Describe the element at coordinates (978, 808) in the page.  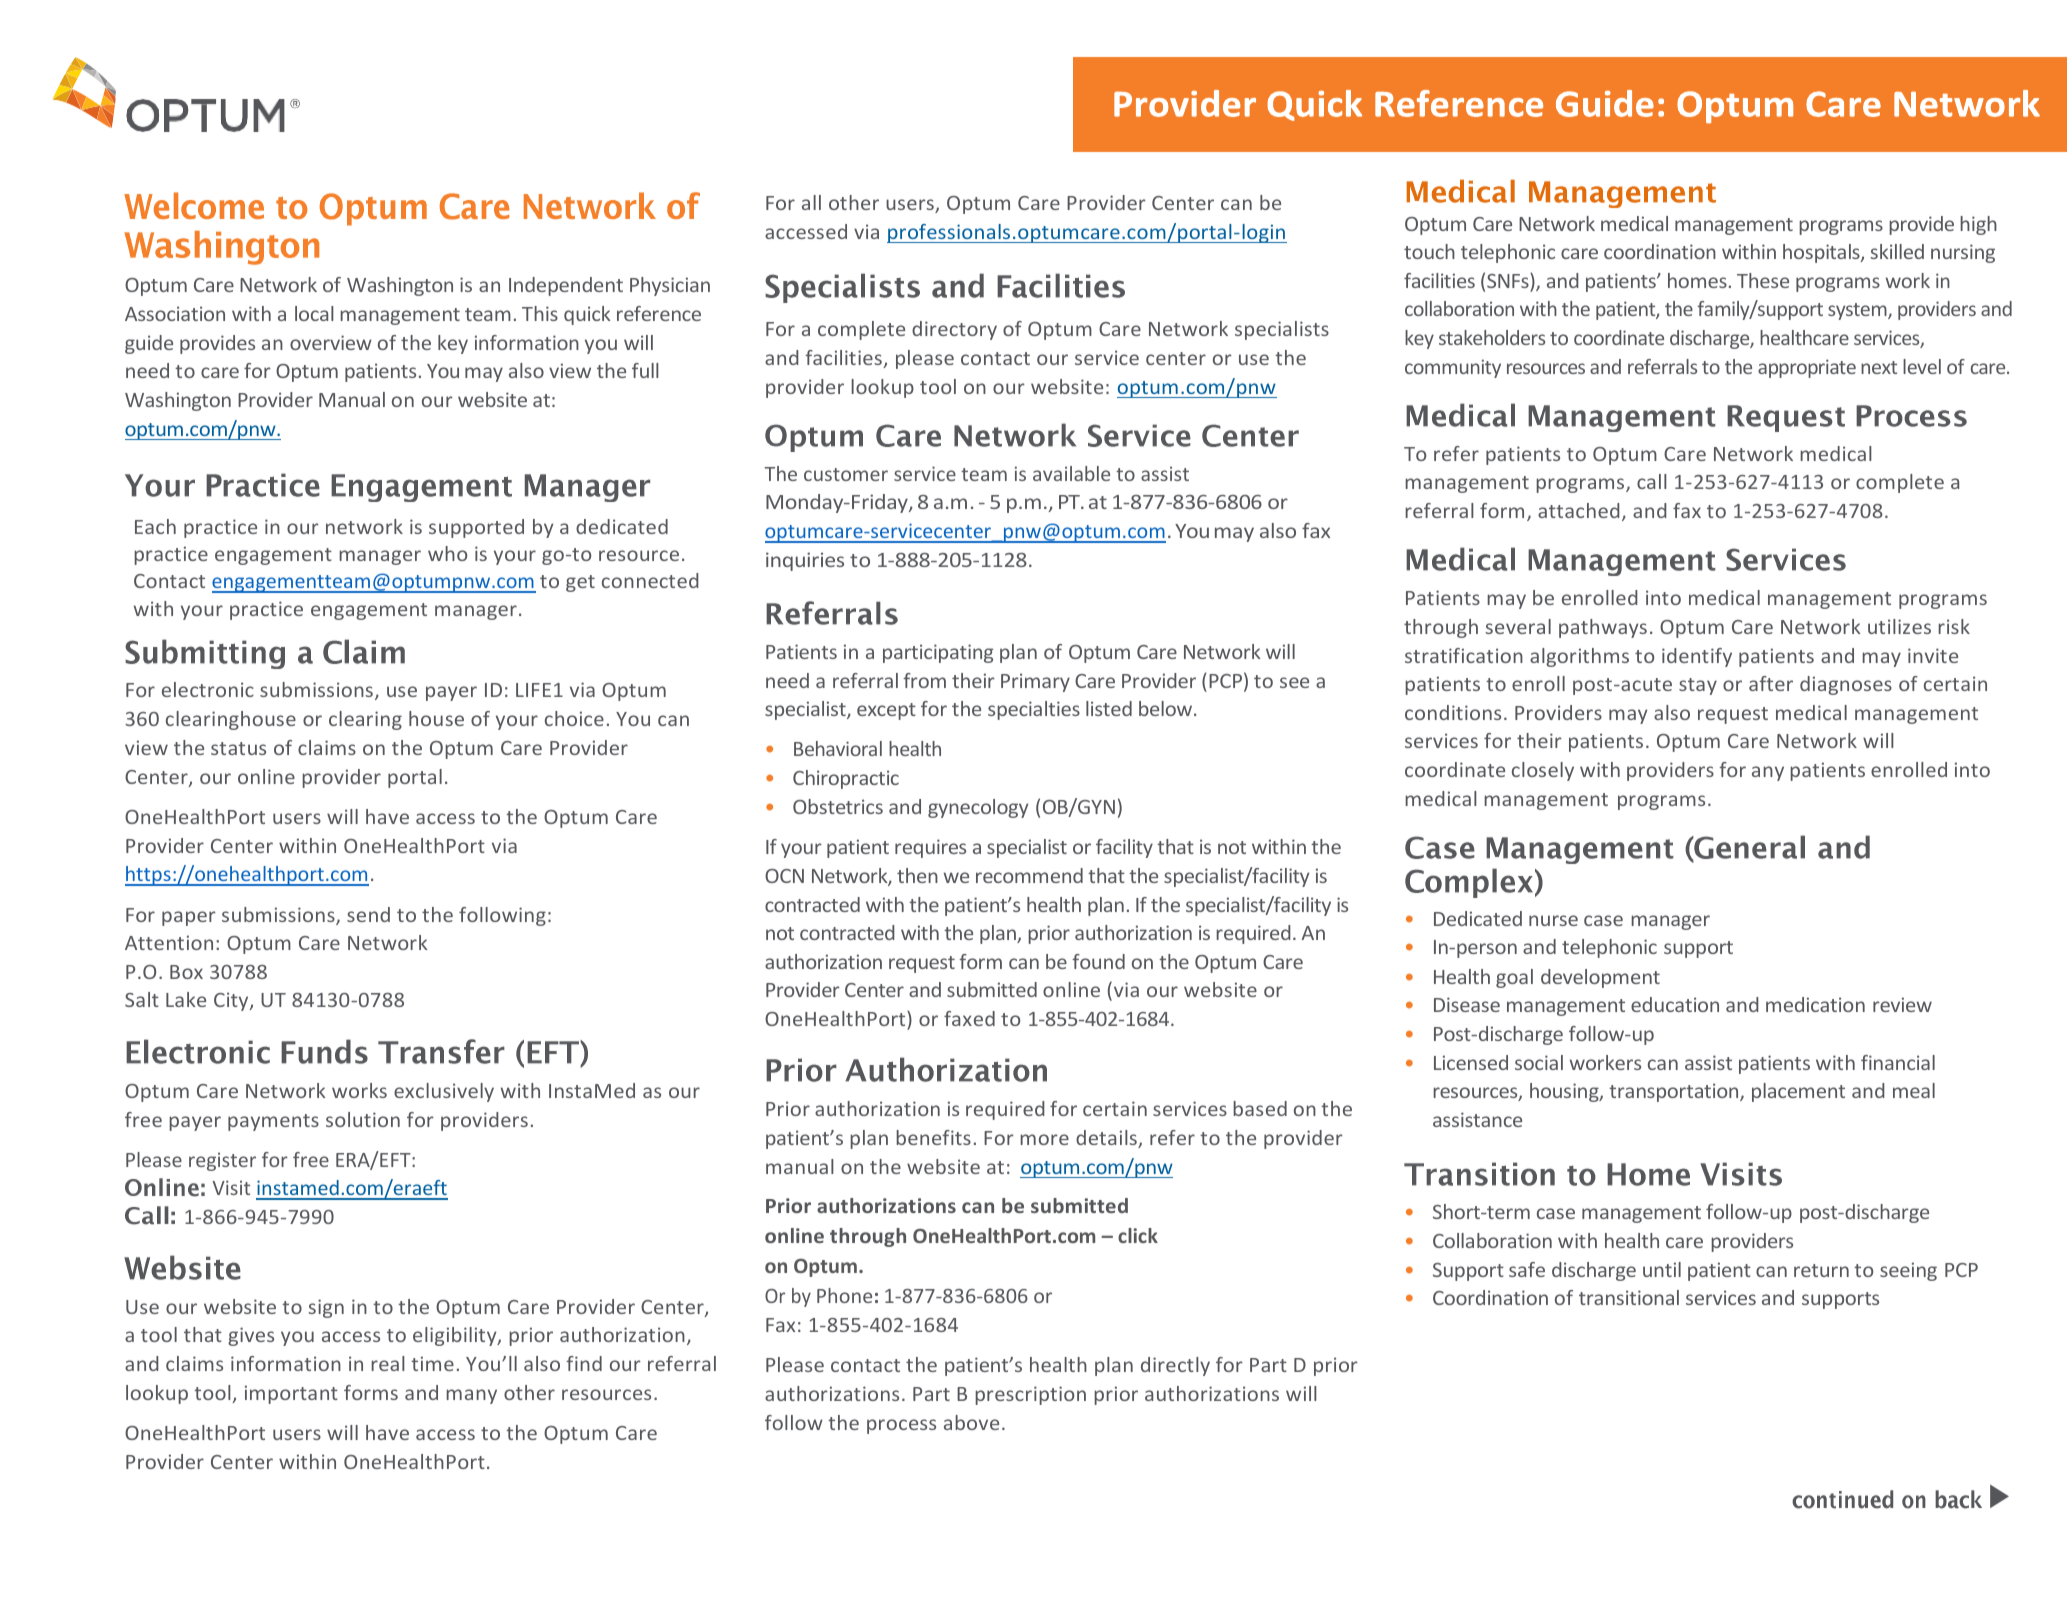
I see `gynecology` at that location.
